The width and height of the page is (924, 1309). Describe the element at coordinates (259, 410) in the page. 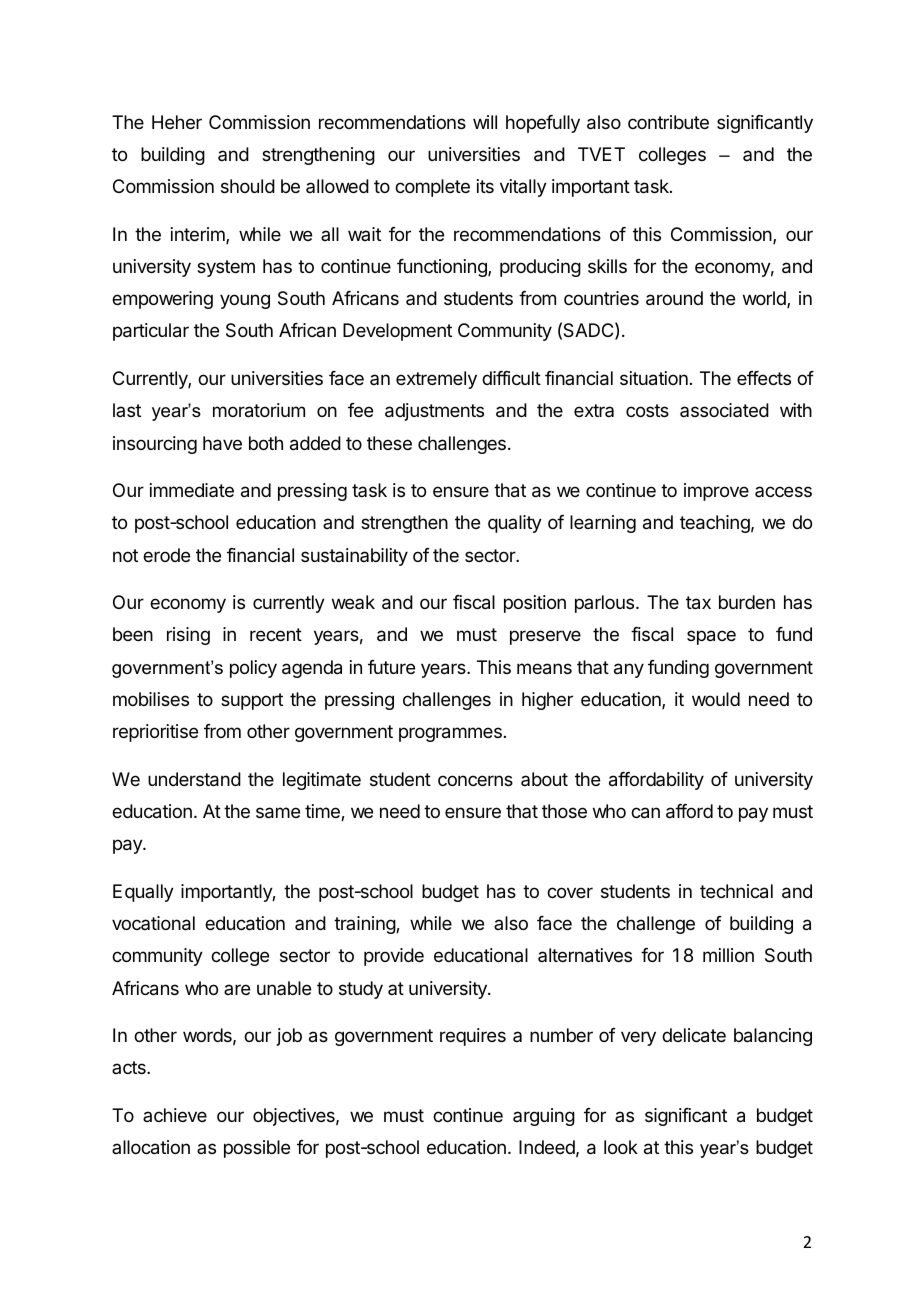

I see `moratorium` at that location.
